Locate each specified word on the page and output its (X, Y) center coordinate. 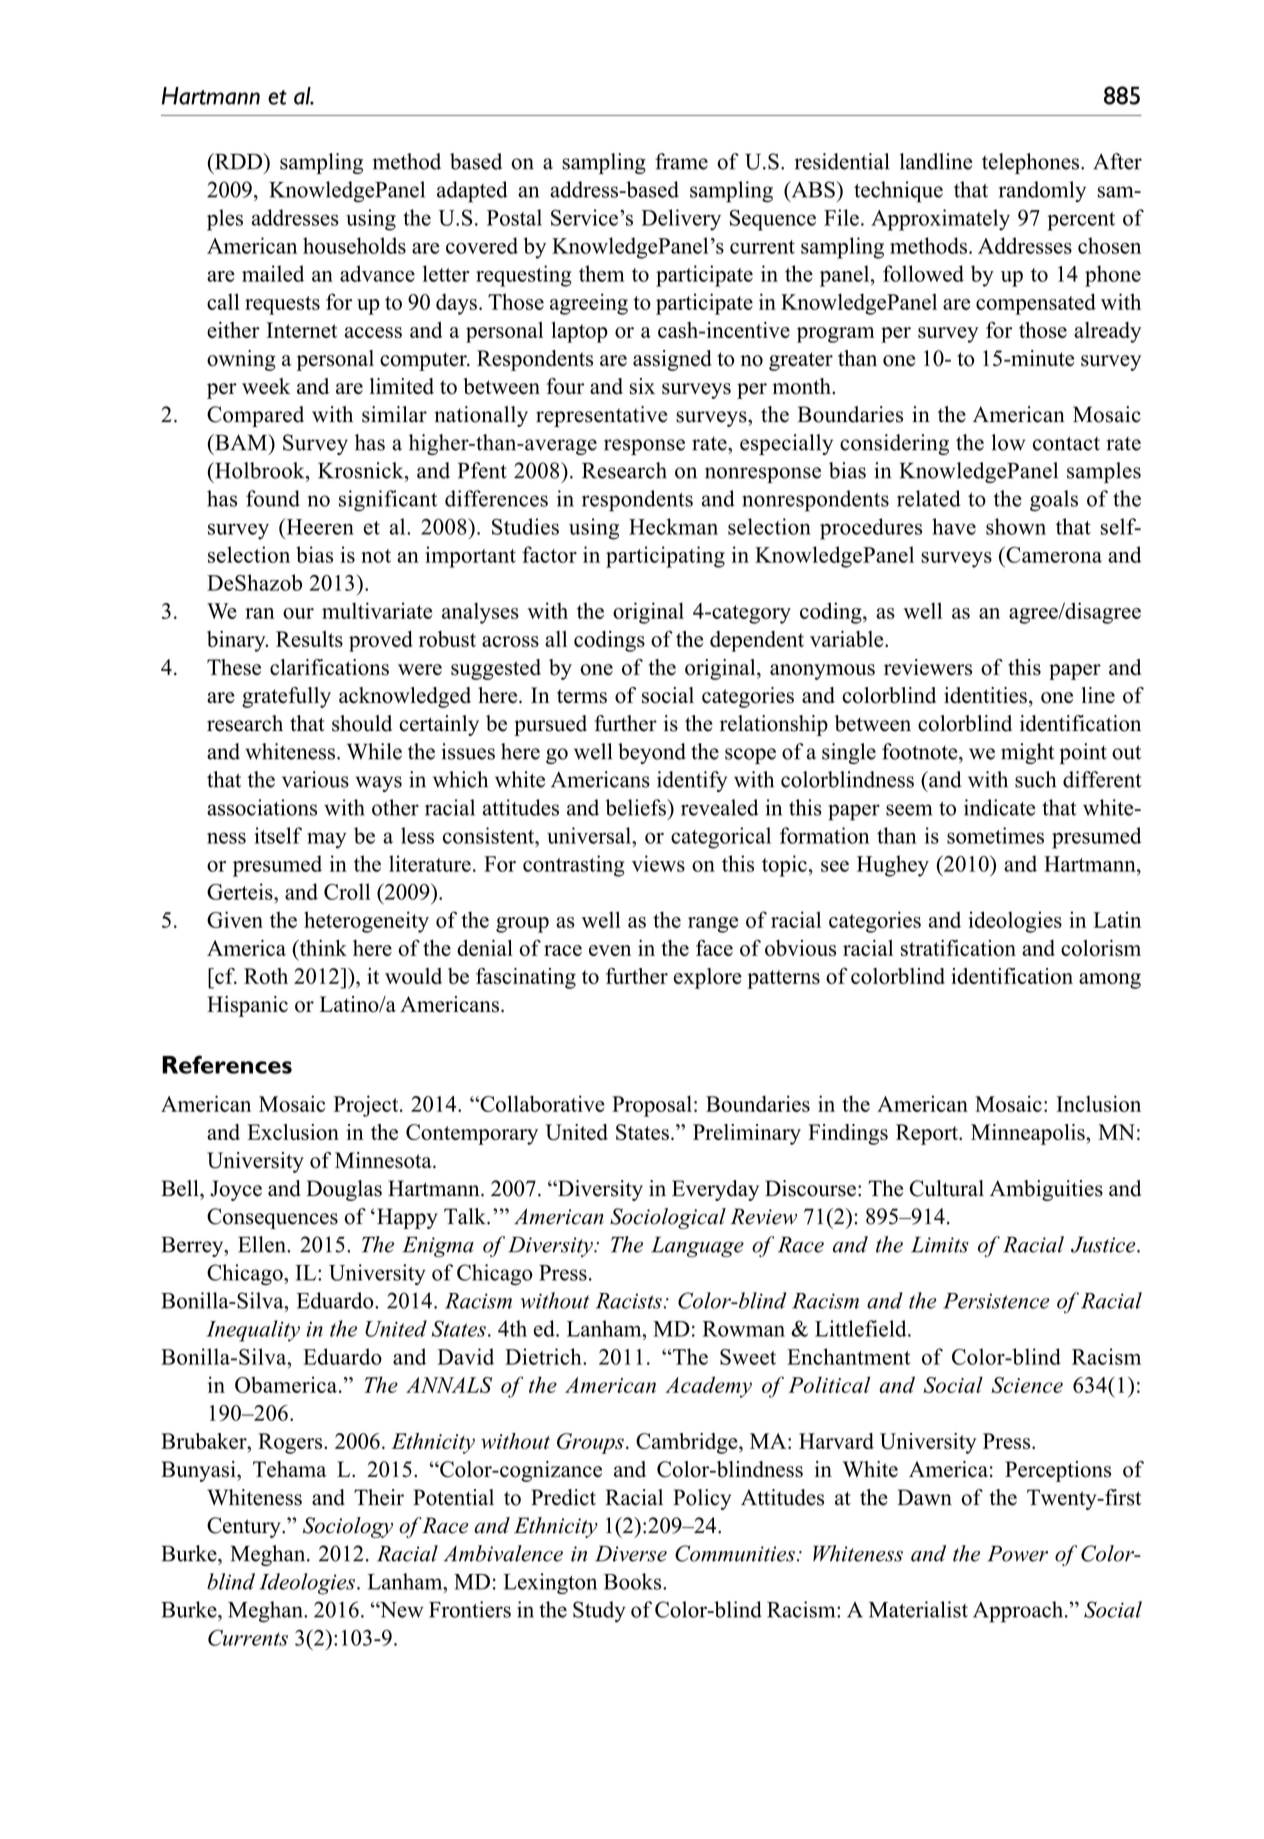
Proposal (652, 1106)
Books (634, 1581)
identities (985, 695)
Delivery (681, 220)
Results (309, 639)
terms (582, 696)
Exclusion (293, 1132)
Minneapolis (1029, 1134)
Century (245, 1527)
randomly (1042, 191)
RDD (238, 161)
